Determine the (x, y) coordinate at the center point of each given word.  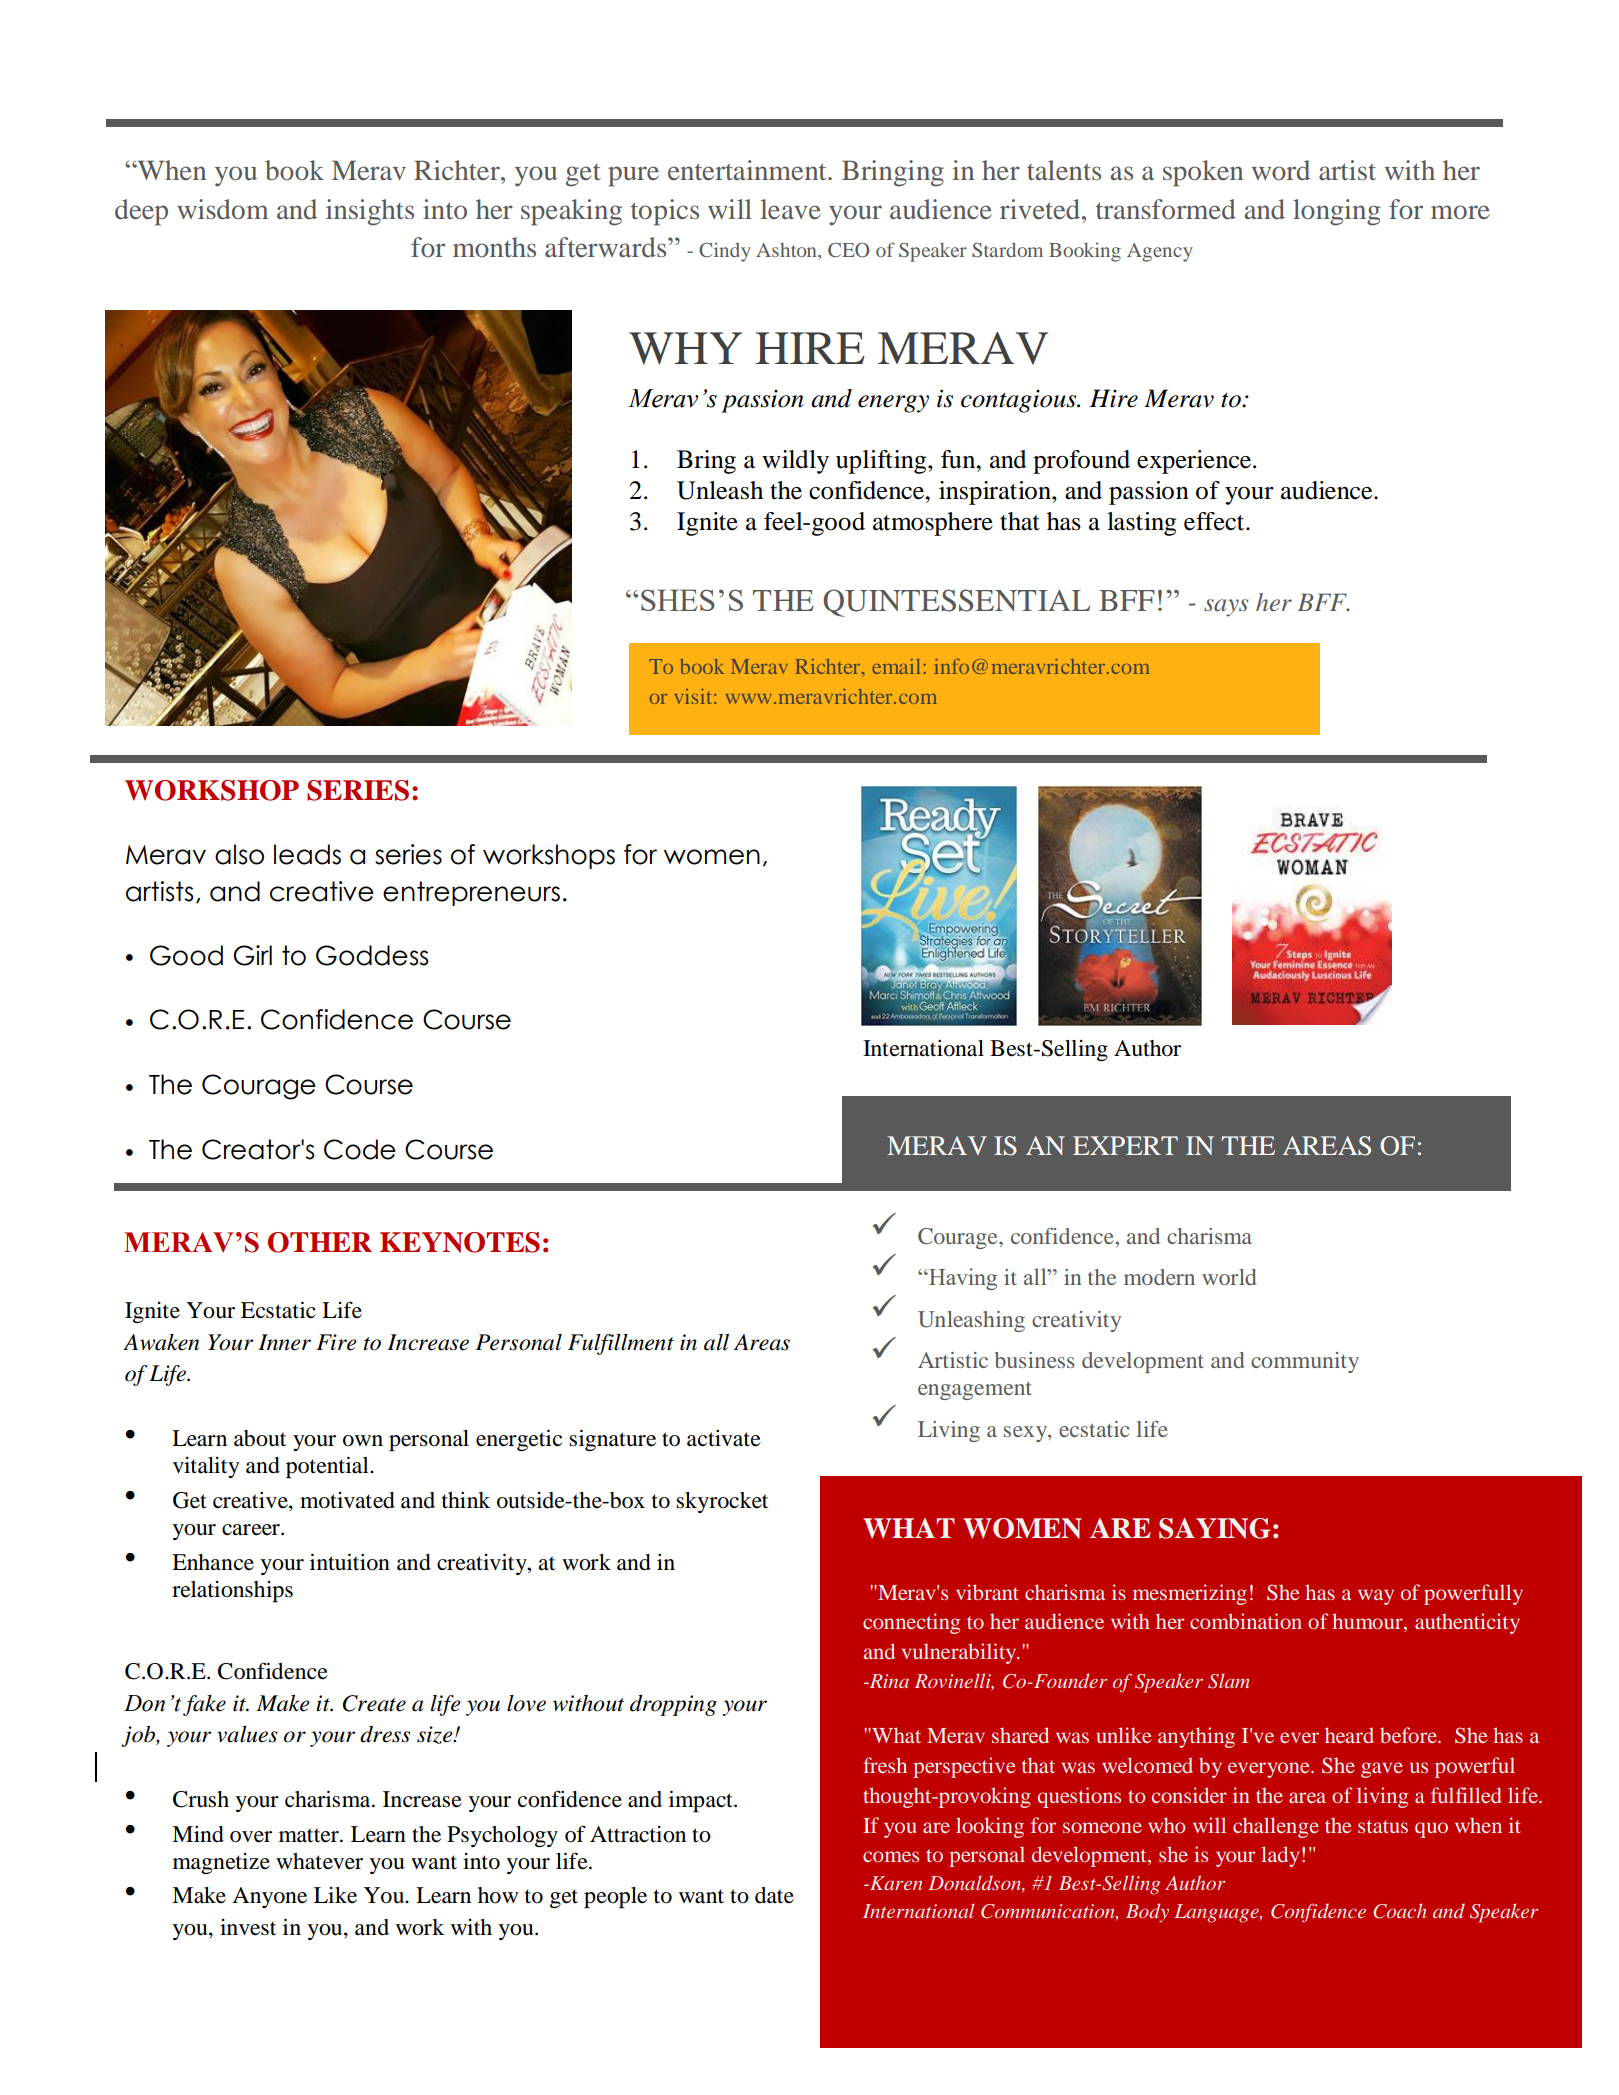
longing (1336, 212)
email (896, 666)
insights (370, 212)
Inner (284, 1342)
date (774, 1895)
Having (962, 1279)
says (1226, 608)
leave (791, 209)
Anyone (269, 1897)
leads (307, 854)
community (1305, 1362)
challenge (1276, 1827)
